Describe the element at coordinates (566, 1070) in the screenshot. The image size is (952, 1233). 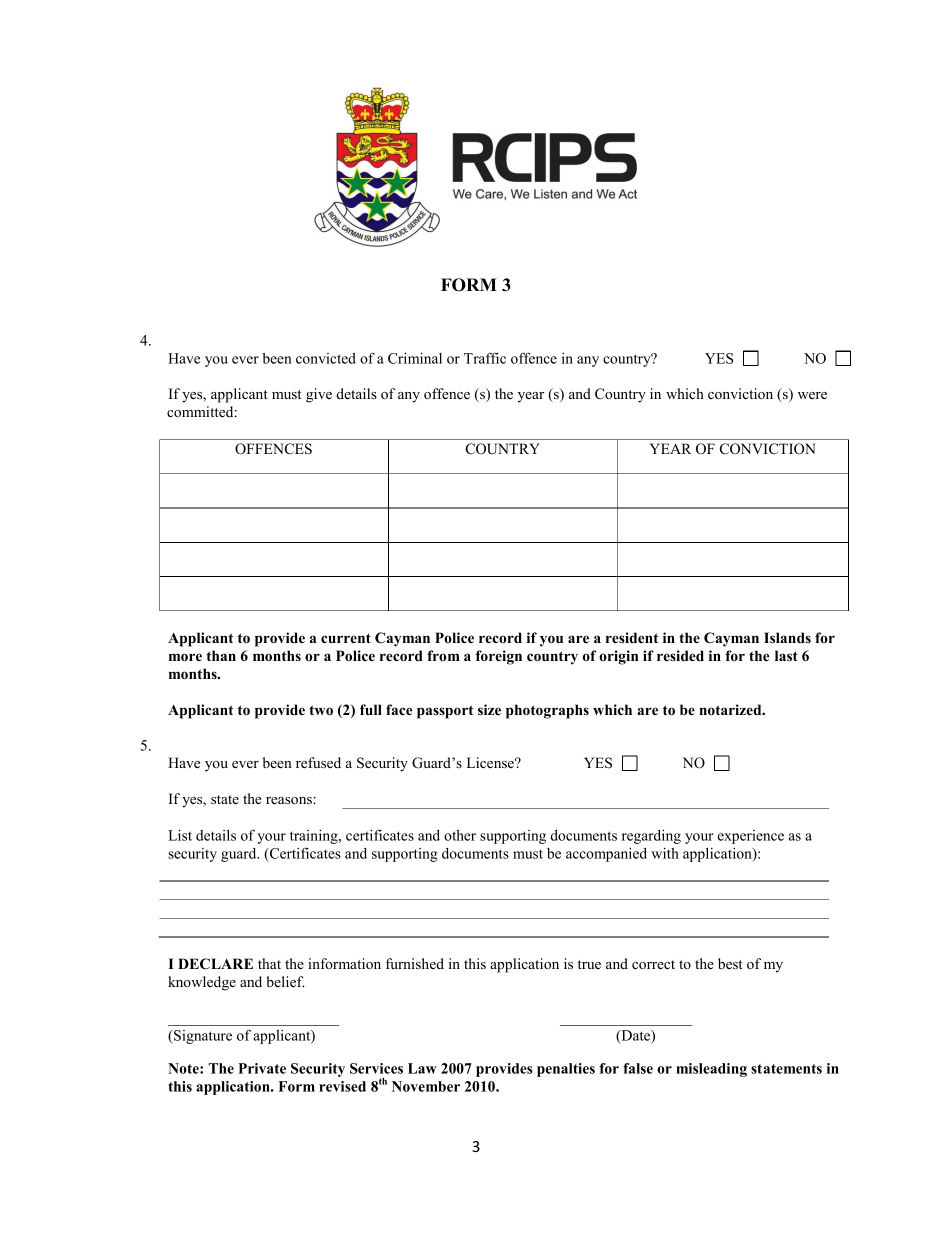
I see `penalties` at that location.
